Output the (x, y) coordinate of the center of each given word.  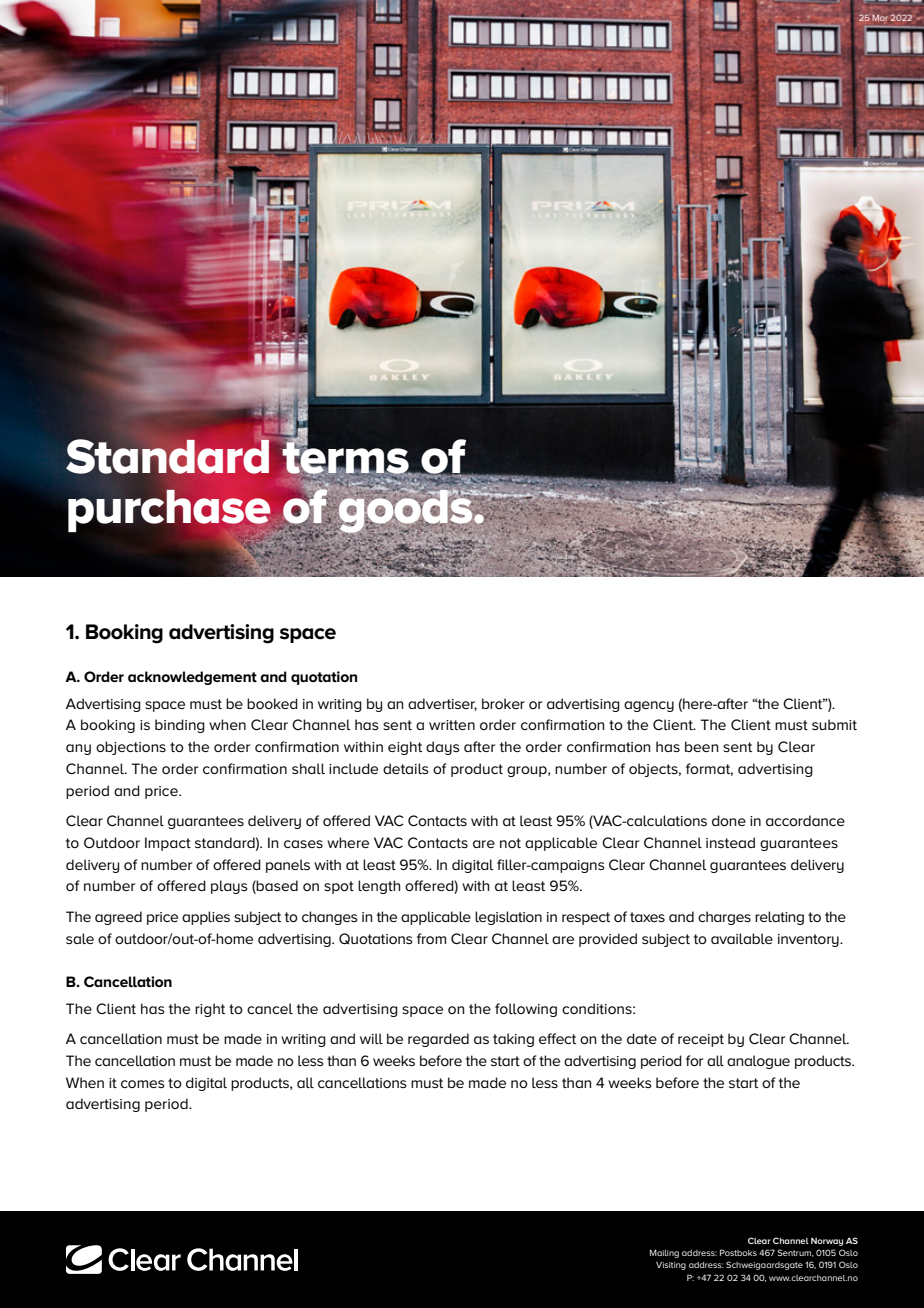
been (701, 746)
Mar (880, 18)
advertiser (442, 704)
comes (143, 1084)
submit (834, 724)
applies (206, 918)
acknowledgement (192, 678)
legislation (508, 918)
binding (180, 726)
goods (405, 511)
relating (779, 918)
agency (649, 706)
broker (503, 703)
